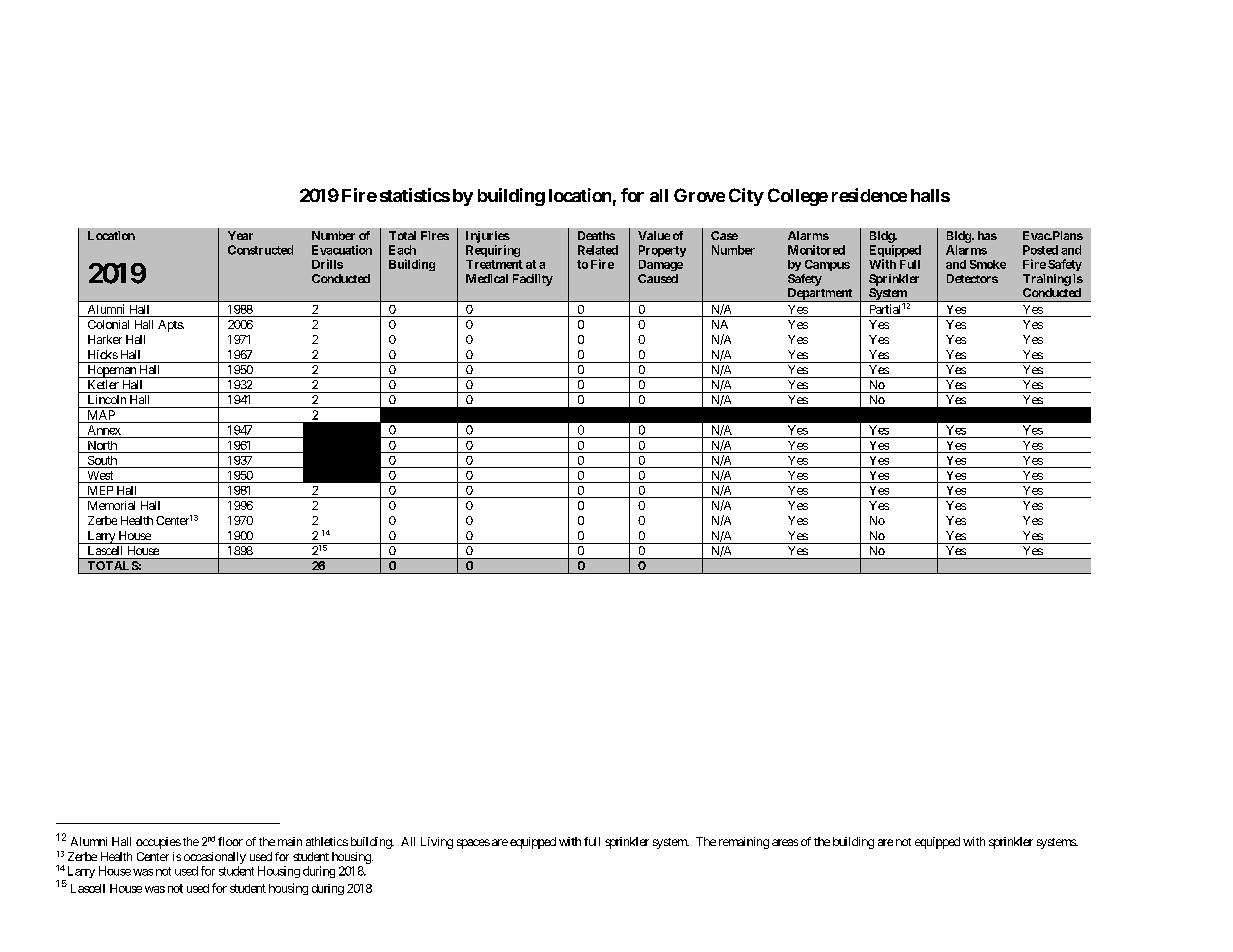 The height and width of the document is (952, 1233). I want to click on Year, so click(240, 235).
